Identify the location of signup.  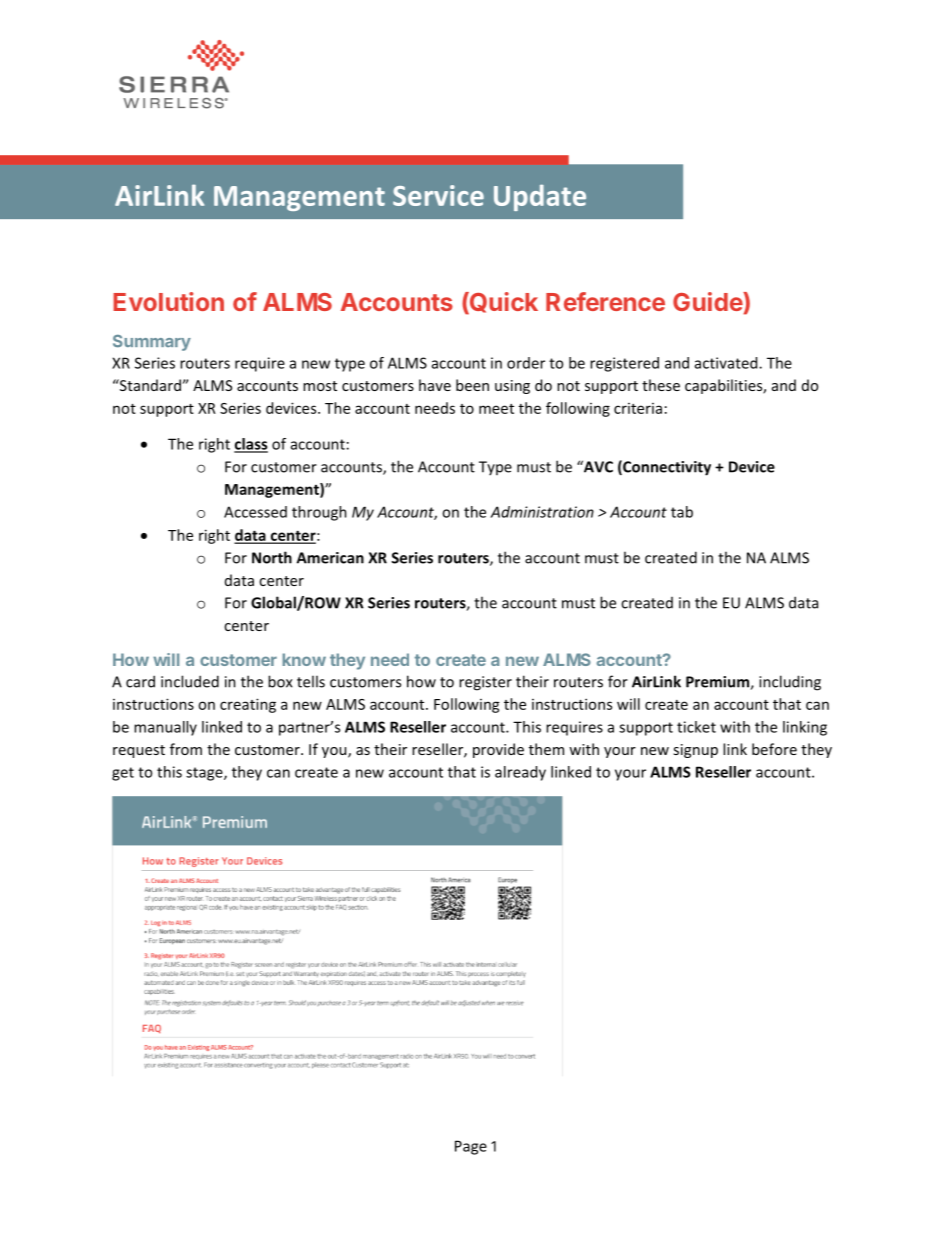
(695, 751).
